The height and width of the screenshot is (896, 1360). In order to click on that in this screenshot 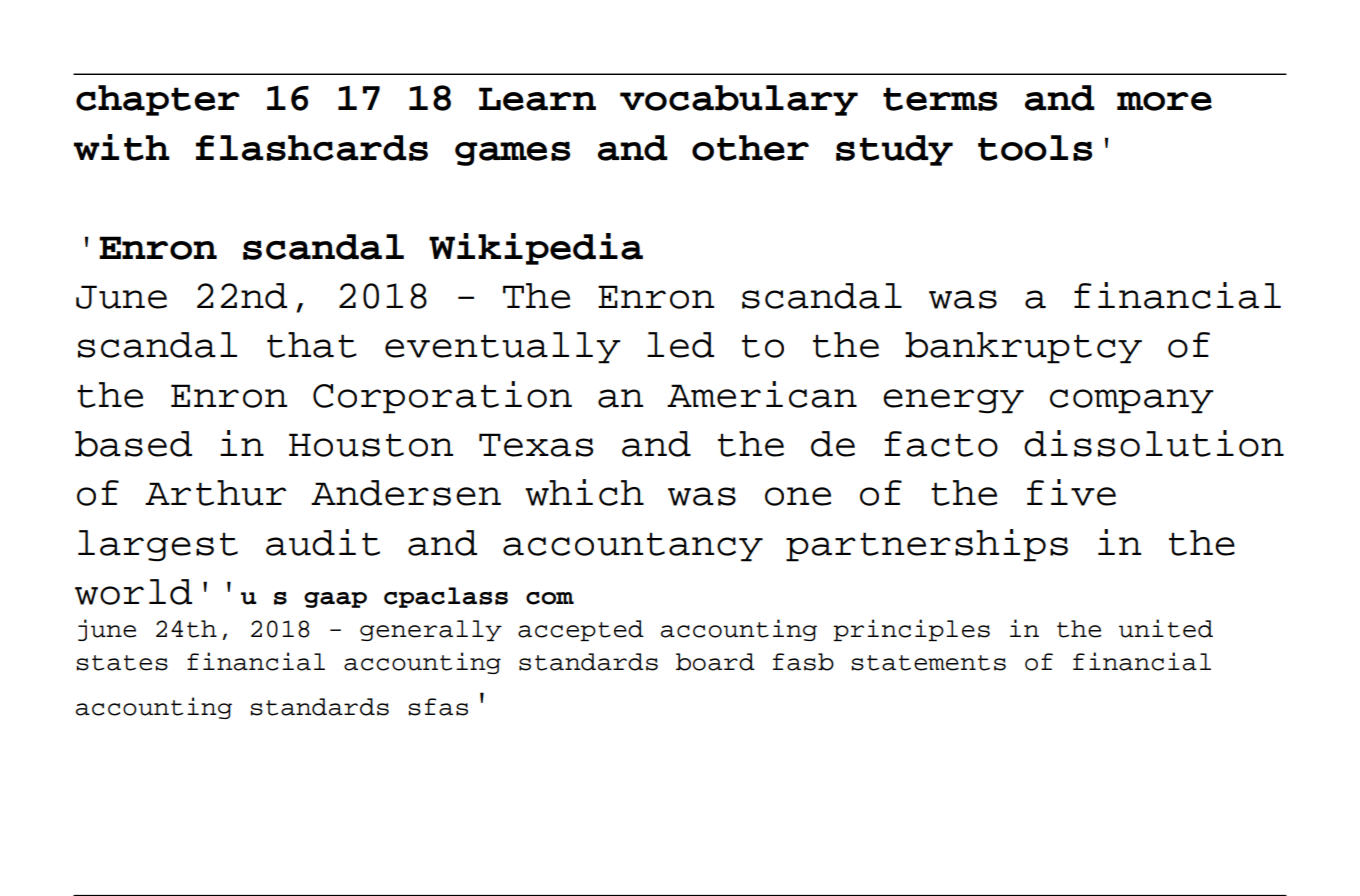, I will do `click(312, 345)`.
